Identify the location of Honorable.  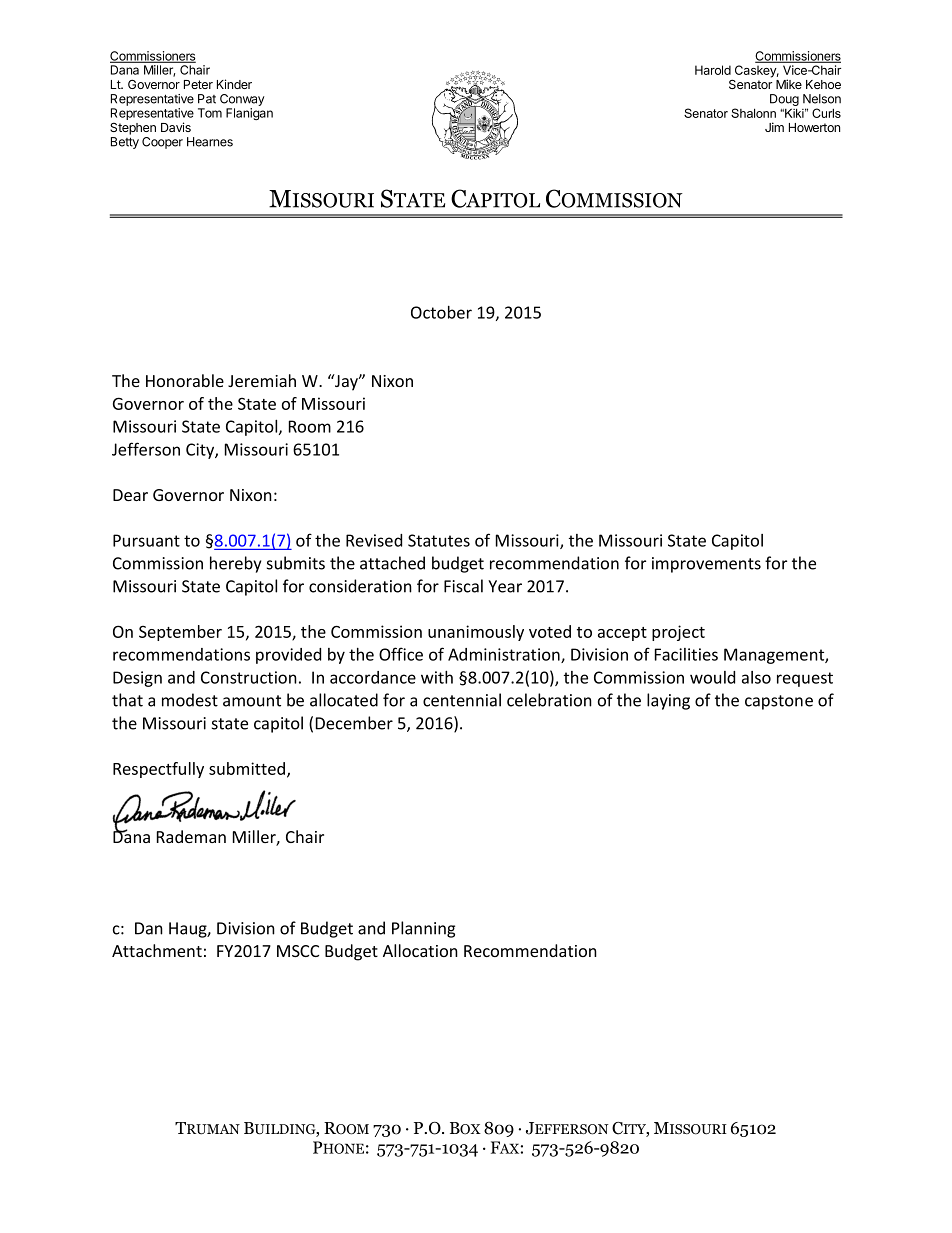
(185, 380).
